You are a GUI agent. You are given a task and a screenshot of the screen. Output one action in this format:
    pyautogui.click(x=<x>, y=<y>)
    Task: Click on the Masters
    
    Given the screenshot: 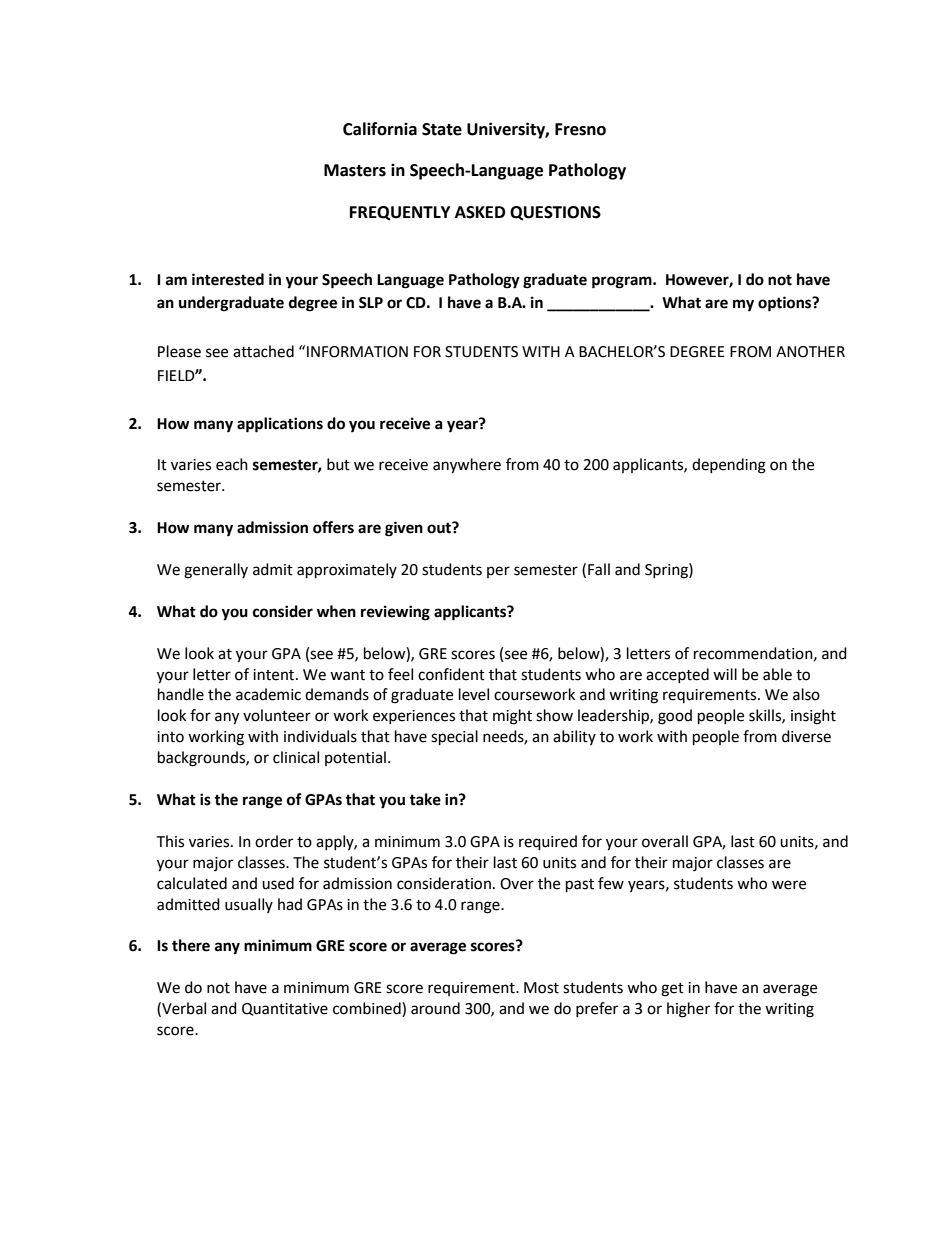 What is the action you would take?
    pyautogui.click(x=355, y=170)
